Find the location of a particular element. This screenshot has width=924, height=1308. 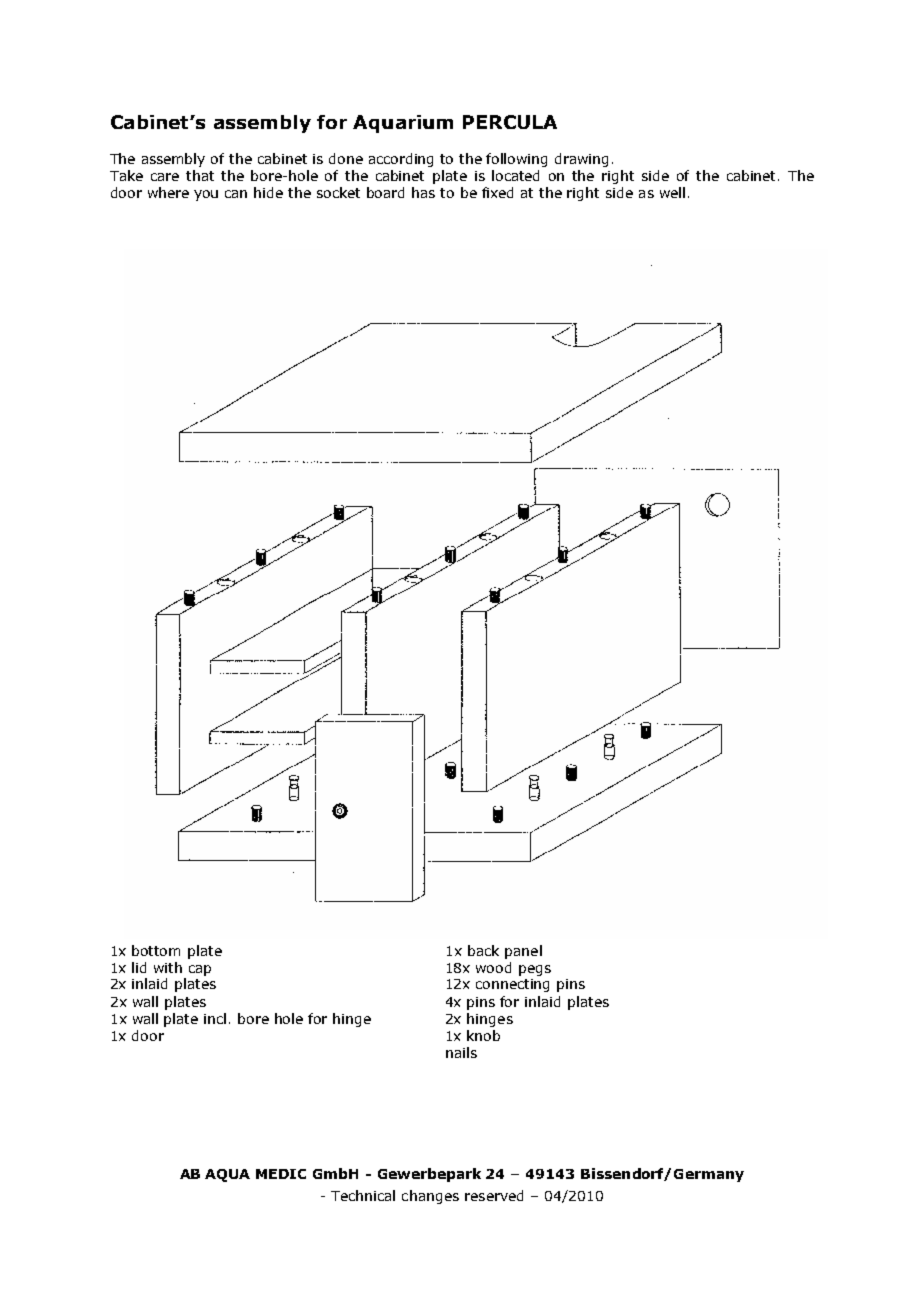

you is located at coordinates (206, 195).
